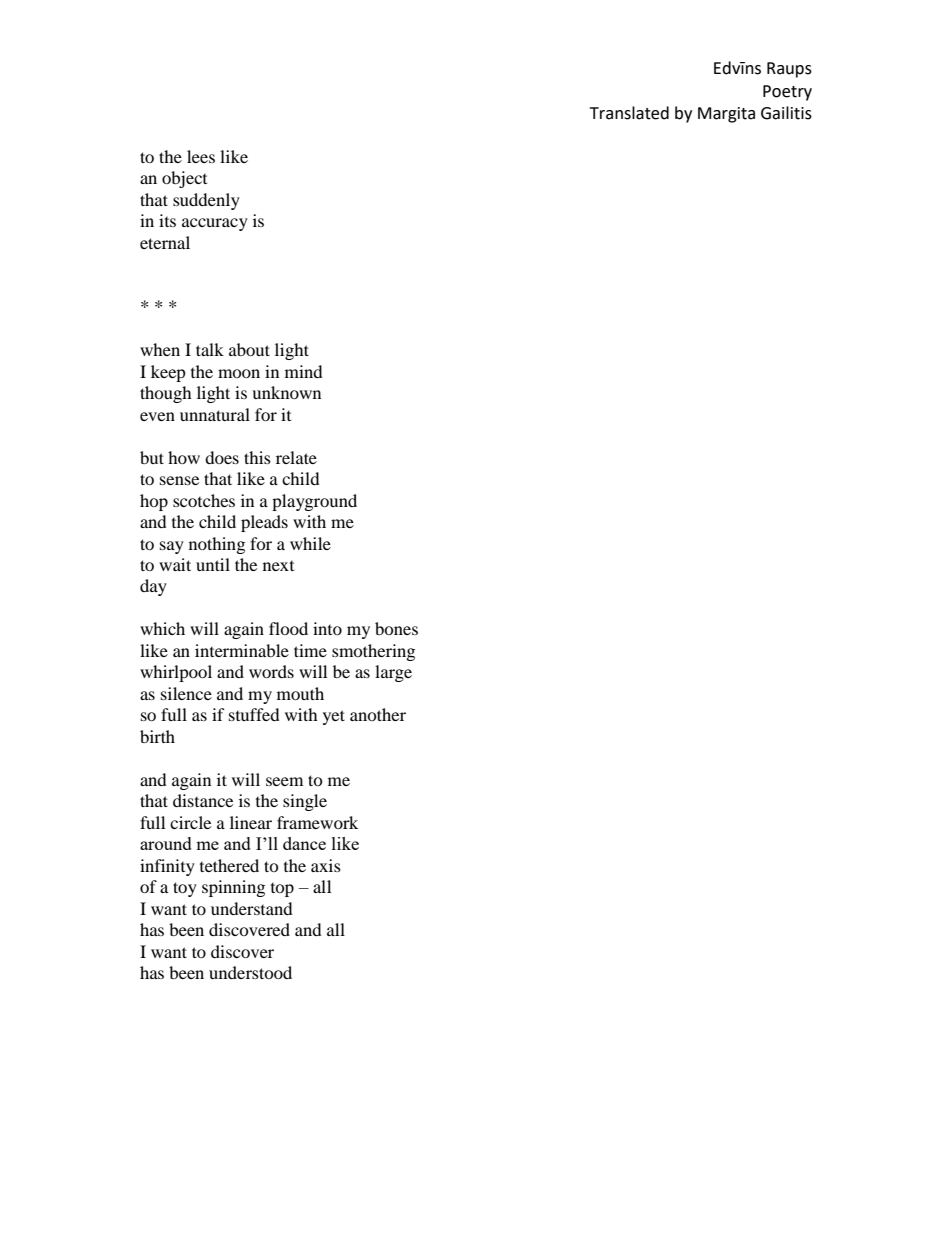  What do you see at coordinates (250, 972) in the page?
I see `understood` at bounding box center [250, 972].
